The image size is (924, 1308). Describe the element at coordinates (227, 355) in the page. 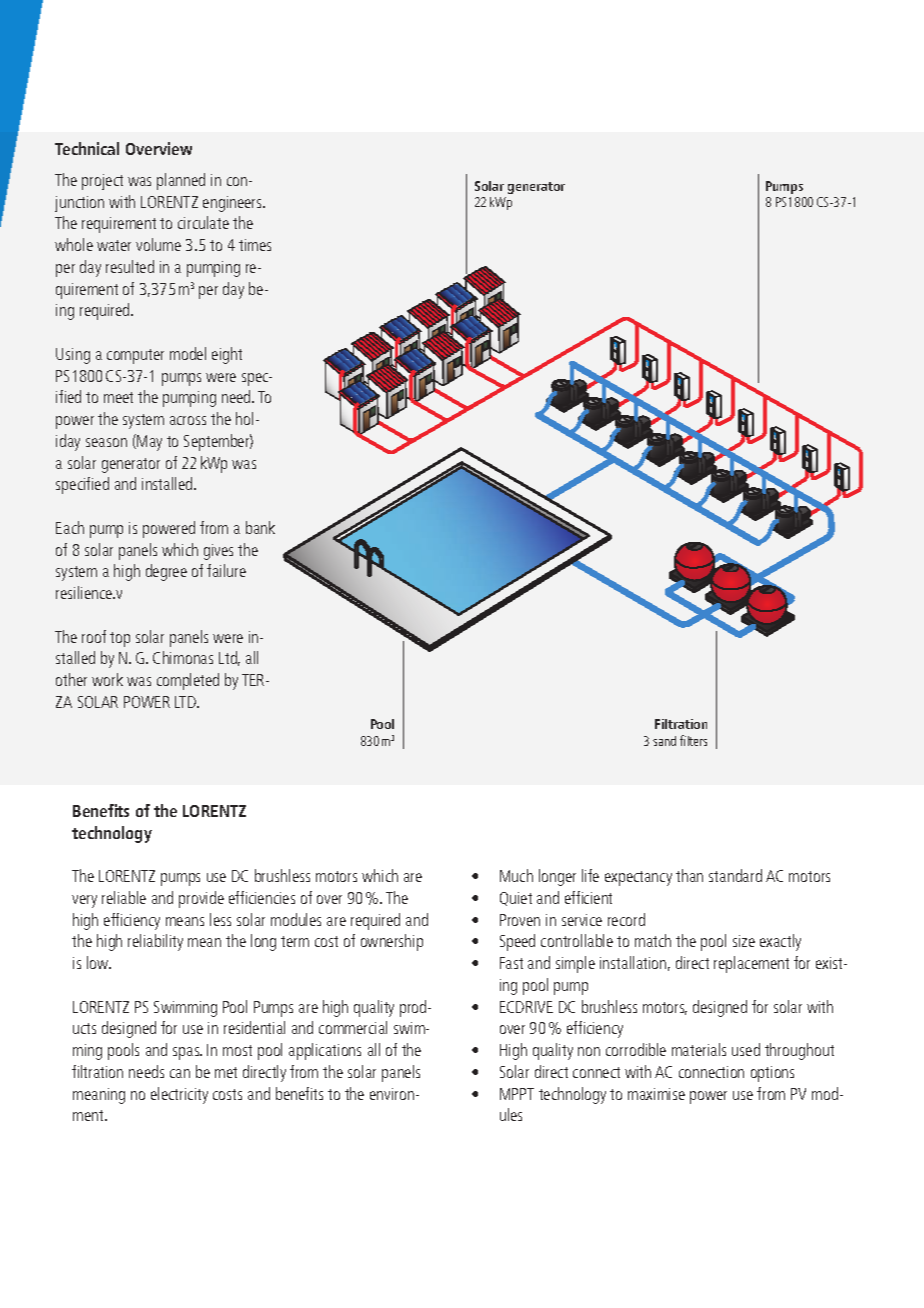

I see `eight` at that location.
